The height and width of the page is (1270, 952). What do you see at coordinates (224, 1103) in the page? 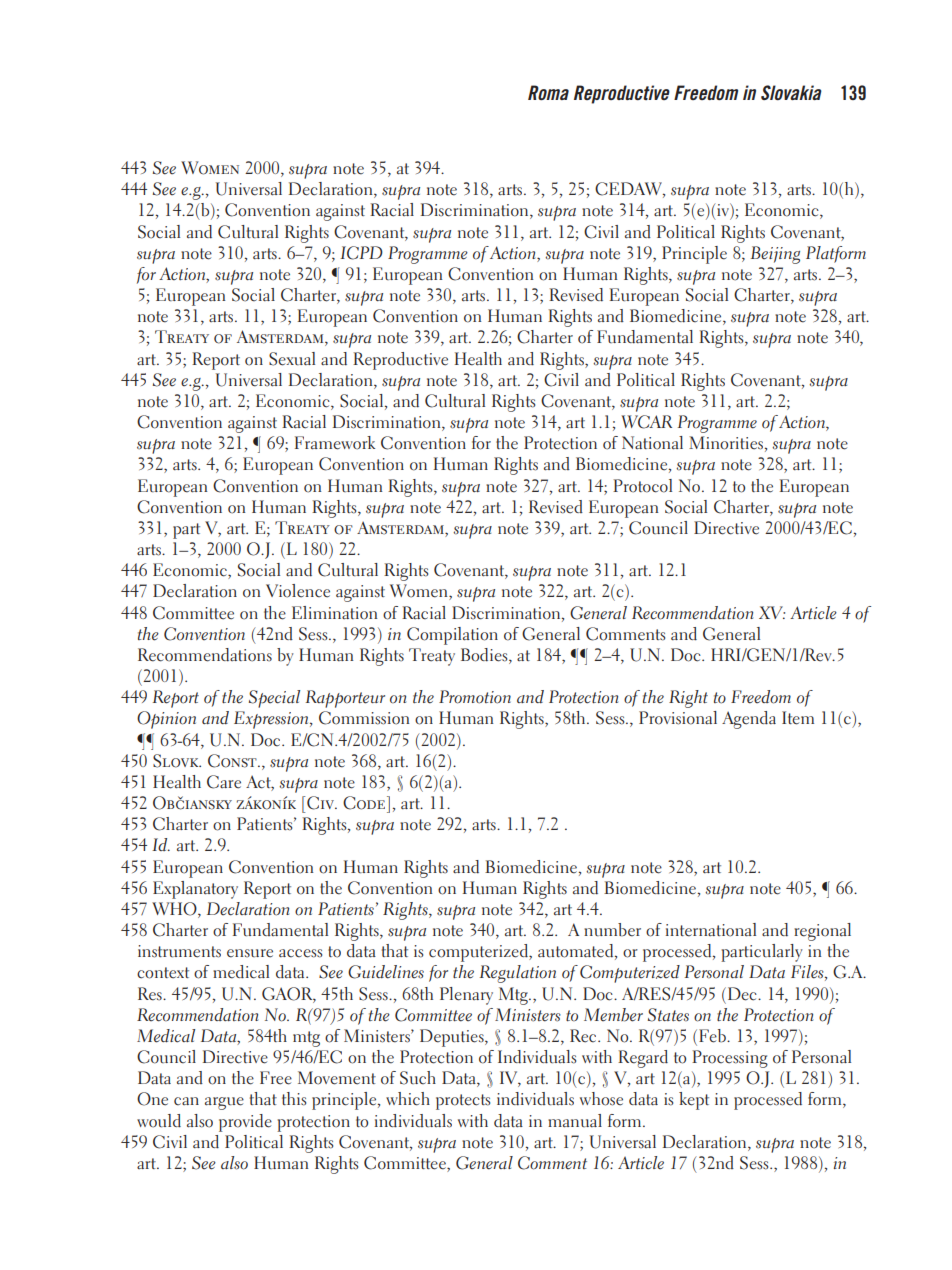
I see `argue` at bounding box center [224, 1103].
